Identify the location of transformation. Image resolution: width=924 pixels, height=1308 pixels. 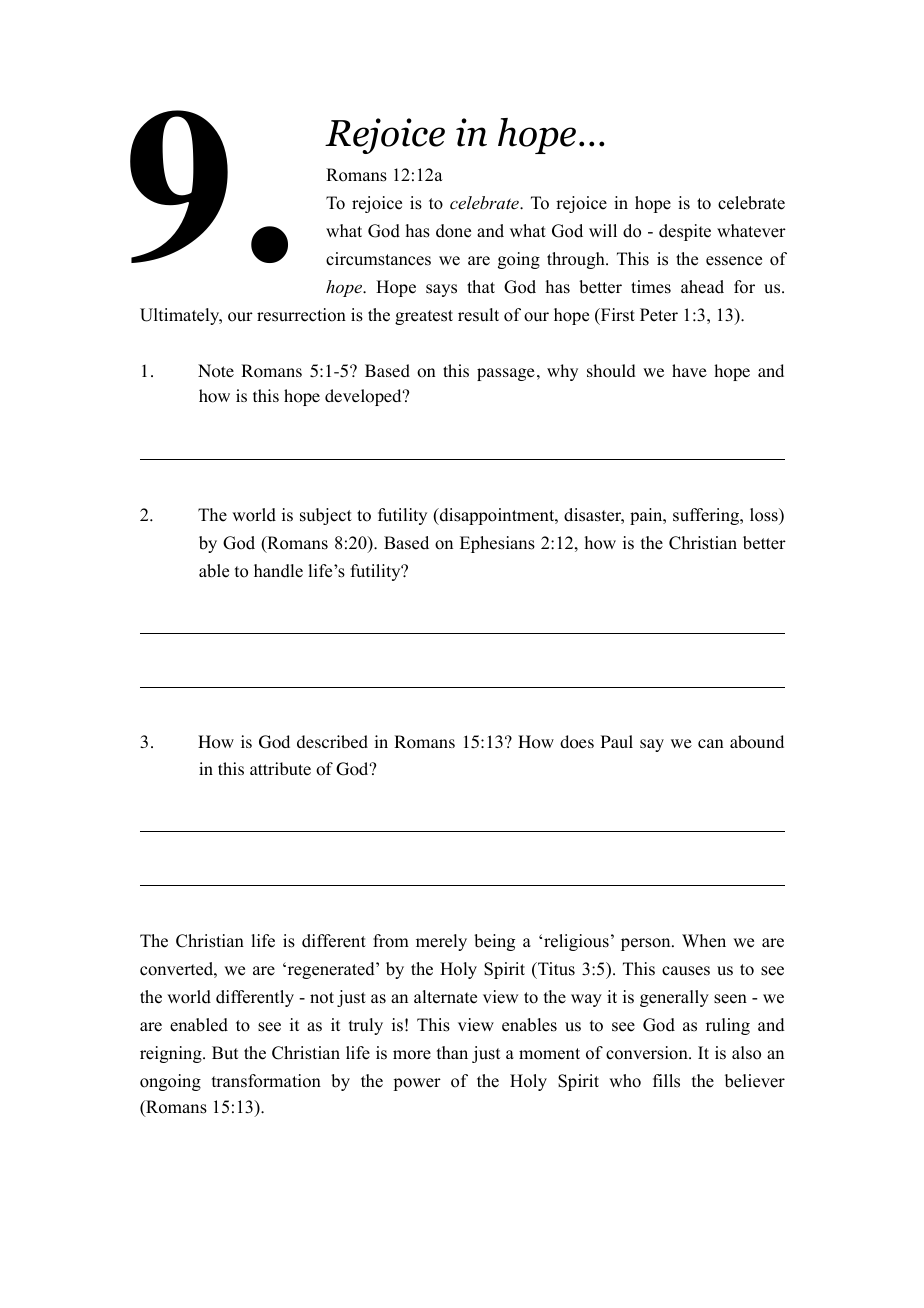
(266, 1081).
